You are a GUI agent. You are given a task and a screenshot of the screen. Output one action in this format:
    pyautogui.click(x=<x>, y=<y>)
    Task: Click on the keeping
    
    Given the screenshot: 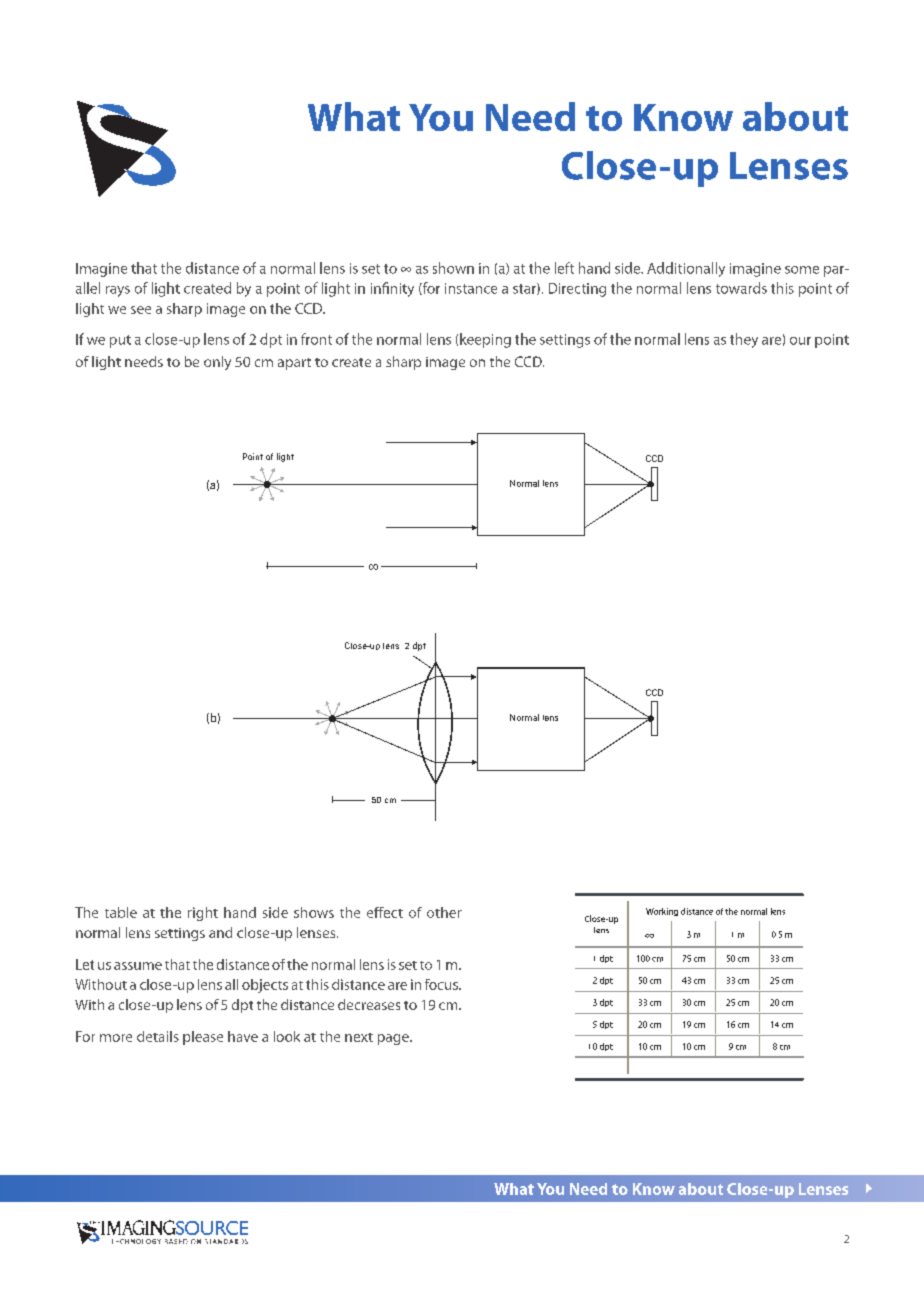 What is the action you would take?
    pyautogui.click(x=485, y=340)
